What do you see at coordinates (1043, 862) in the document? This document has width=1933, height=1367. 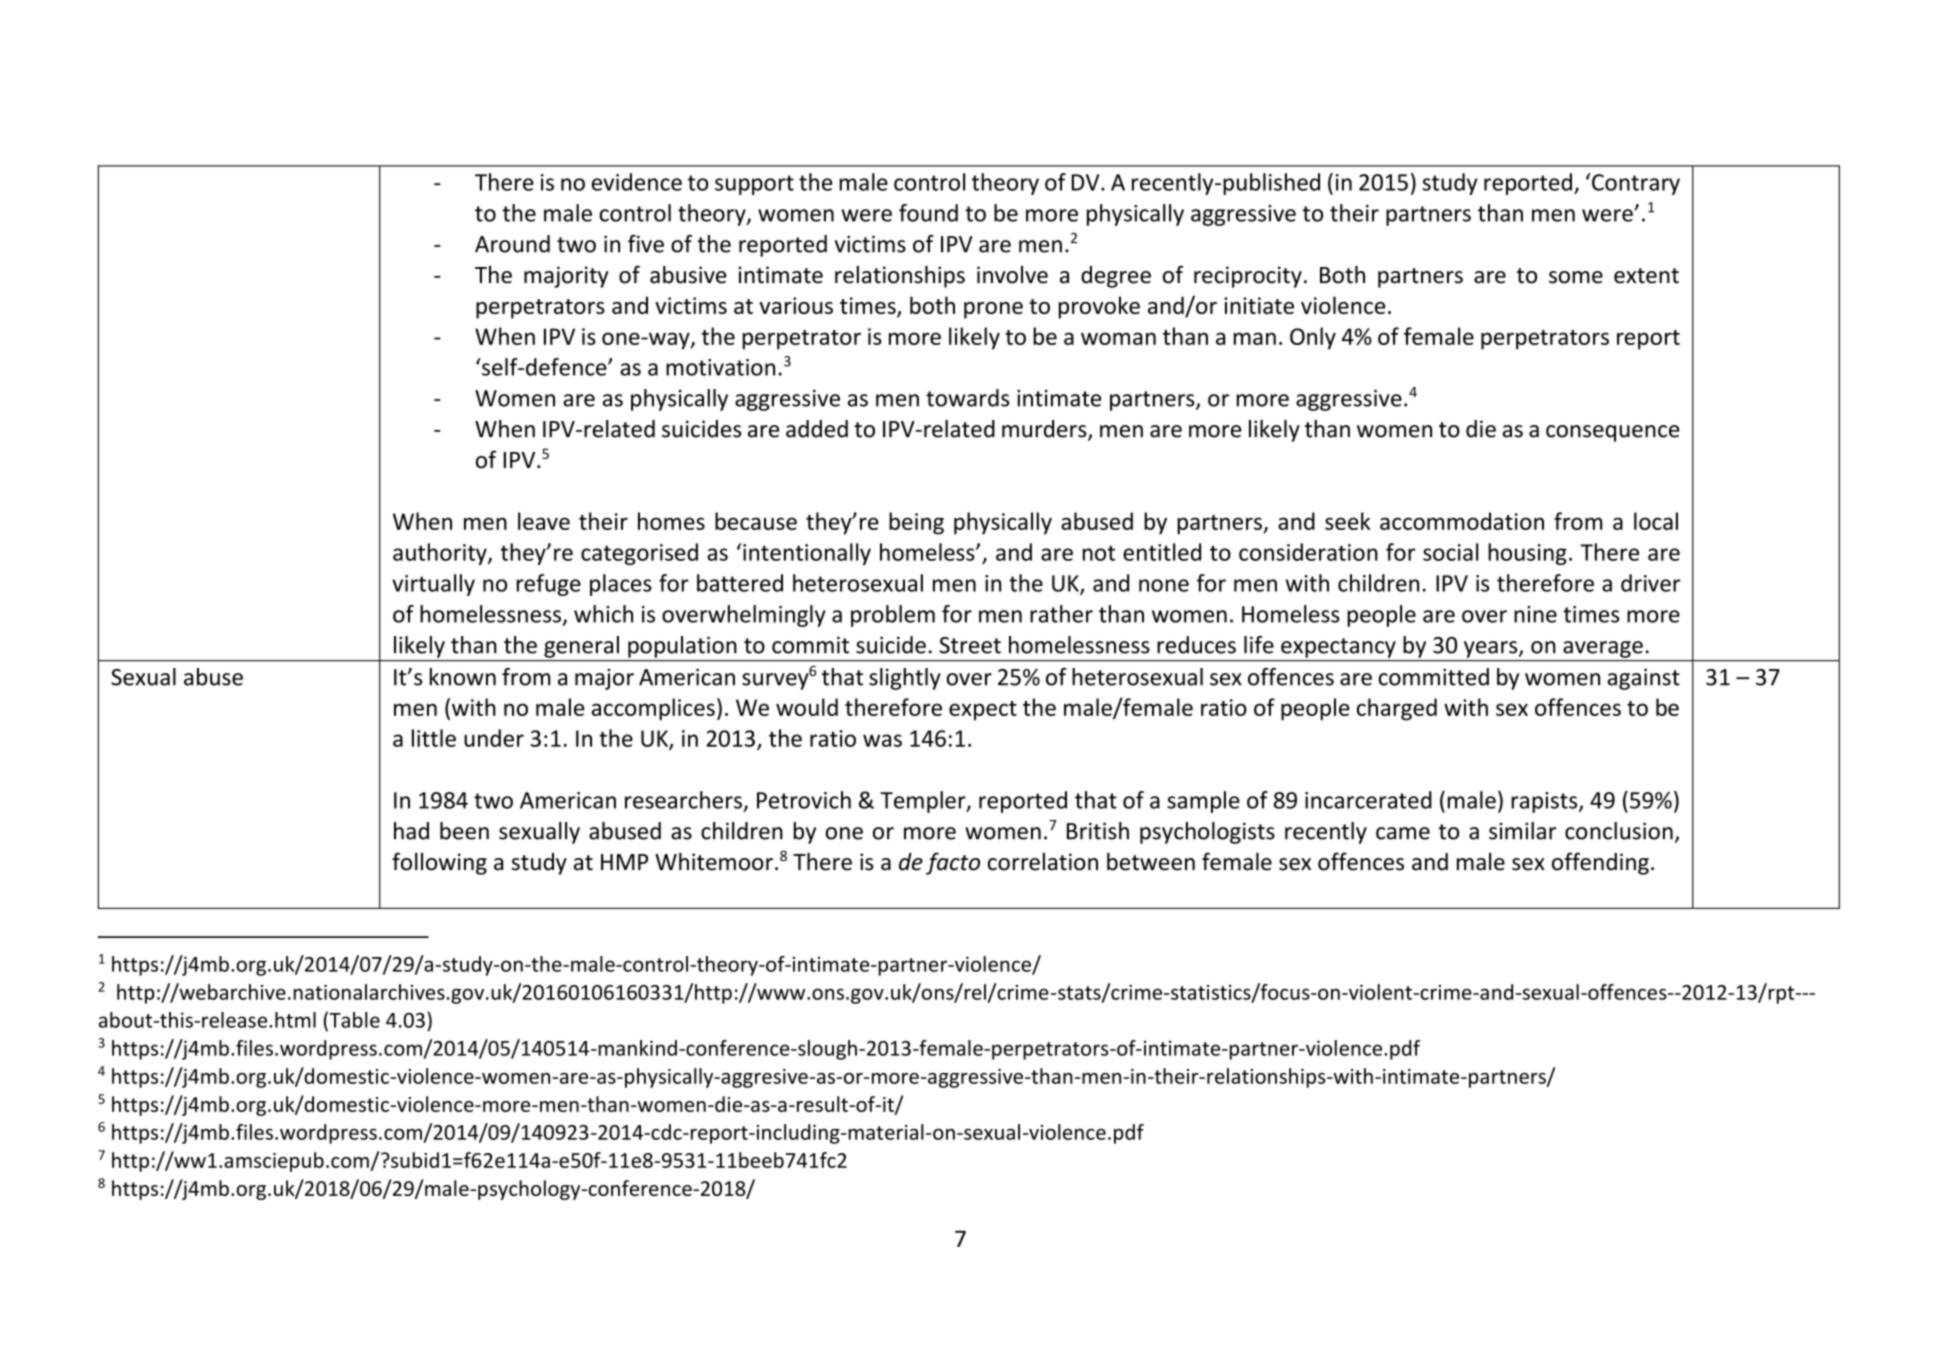 I see `correlation` at bounding box center [1043, 862].
